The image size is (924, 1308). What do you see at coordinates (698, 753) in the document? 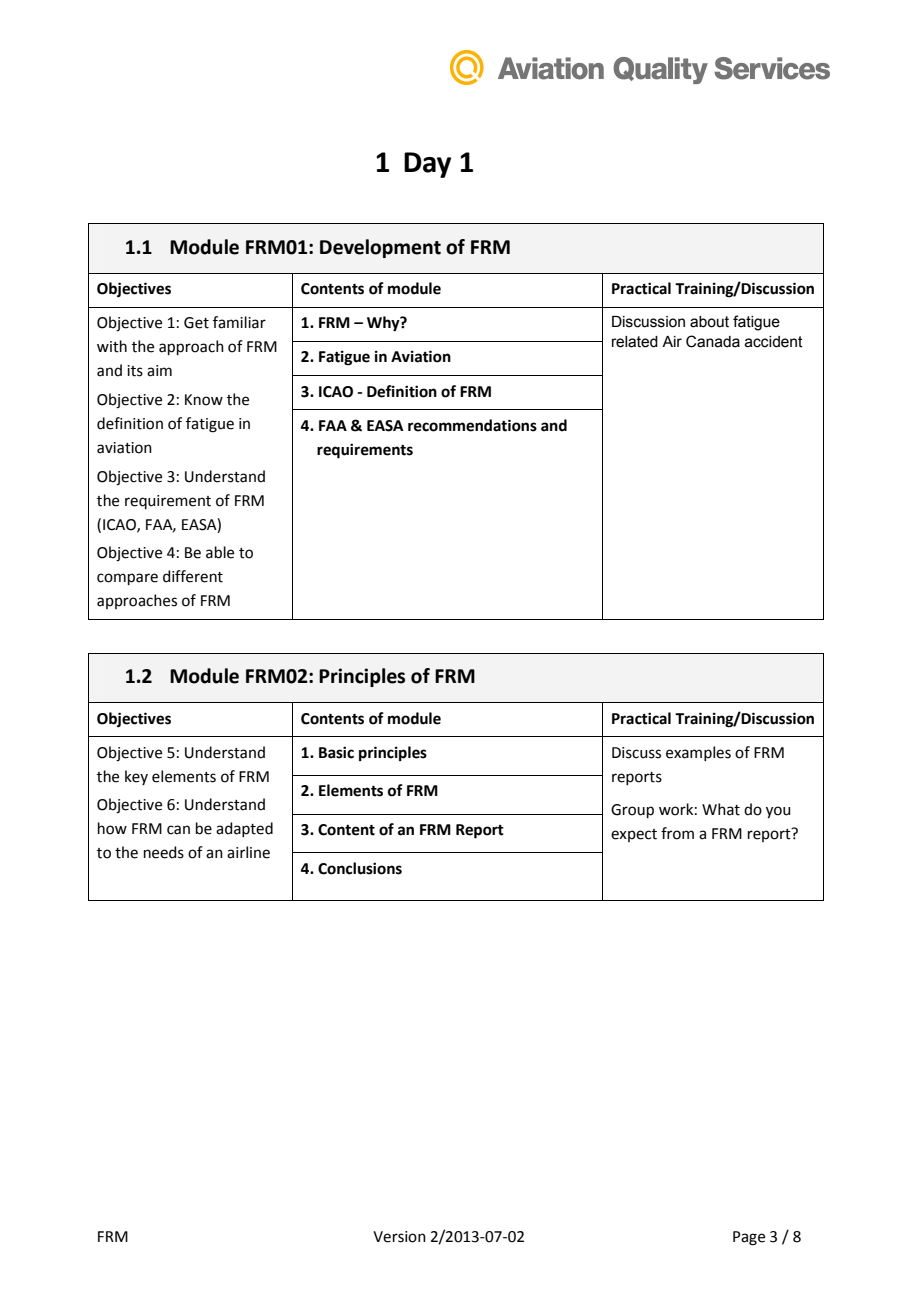
I see `examples` at bounding box center [698, 753].
